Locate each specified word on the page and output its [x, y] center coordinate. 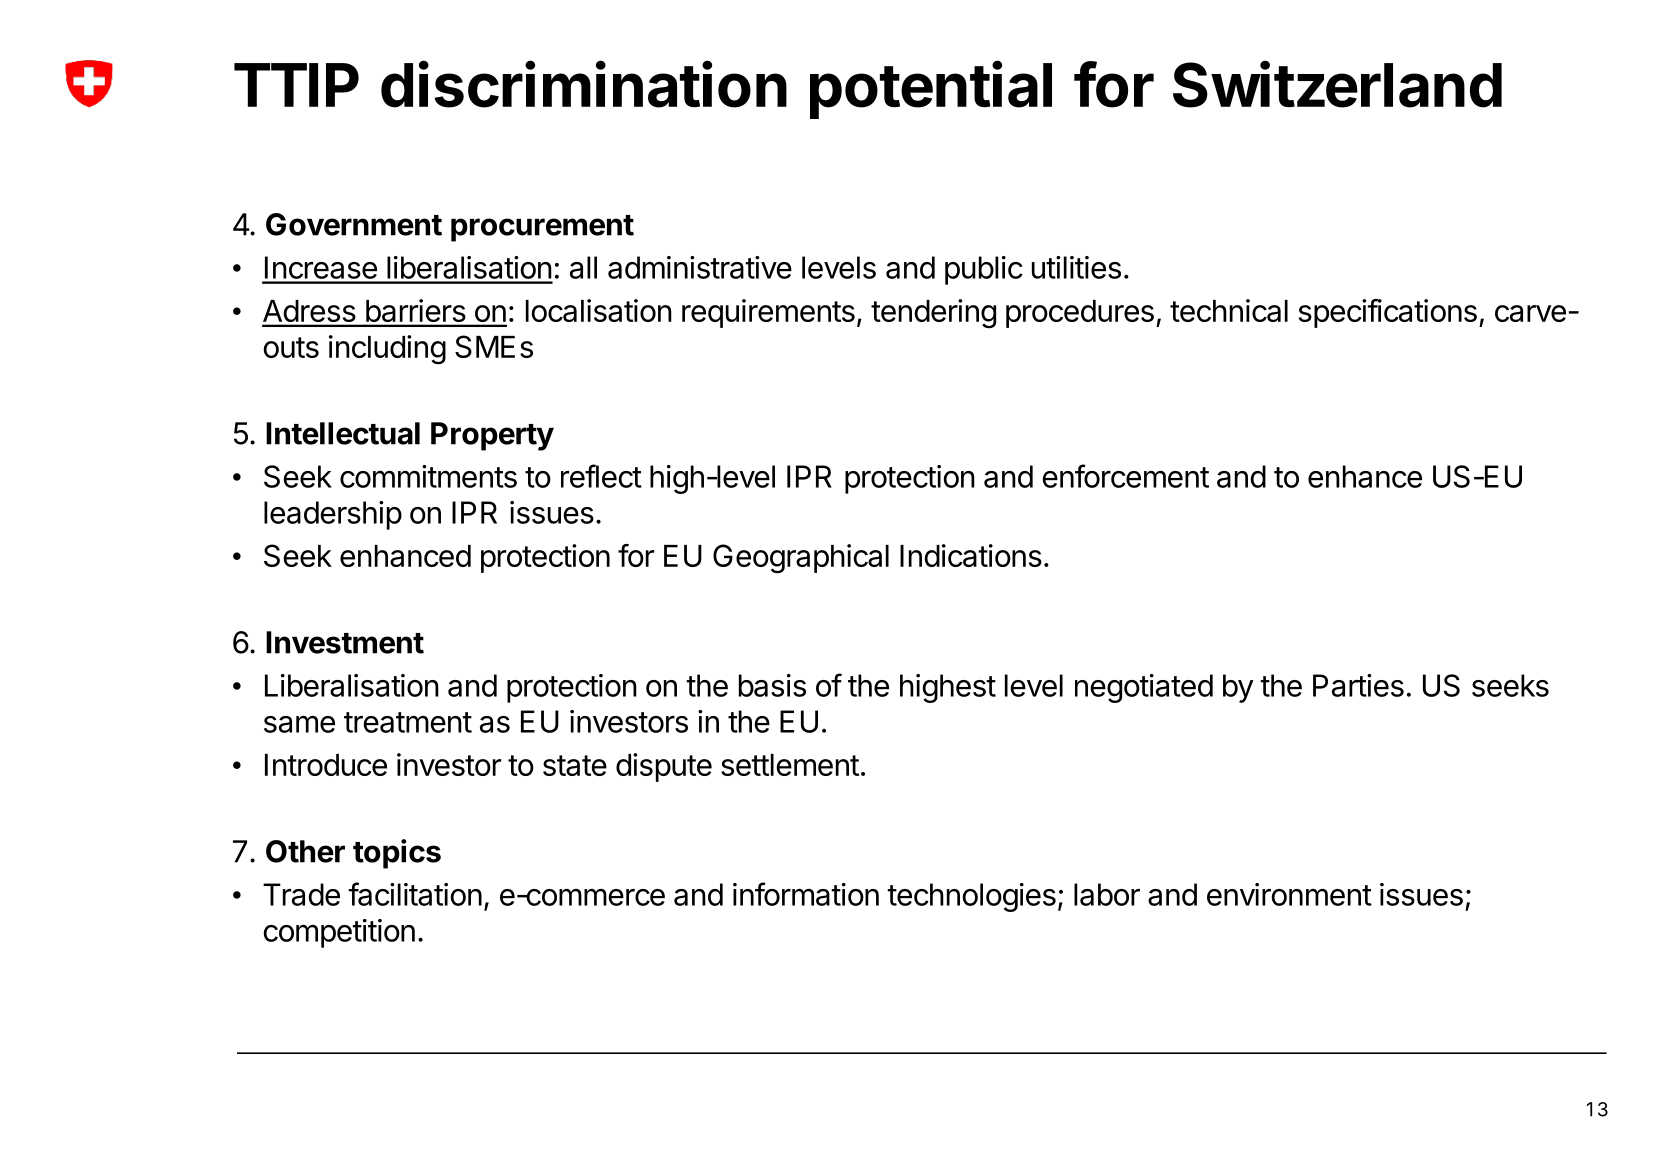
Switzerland [1337, 84]
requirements [768, 313]
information [806, 894]
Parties [1358, 685]
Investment [345, 642]
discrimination [584, 84]
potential [931, 90]
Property [492, 436]
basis [772, 685]
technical [1229, 310]
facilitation [415, 894]
